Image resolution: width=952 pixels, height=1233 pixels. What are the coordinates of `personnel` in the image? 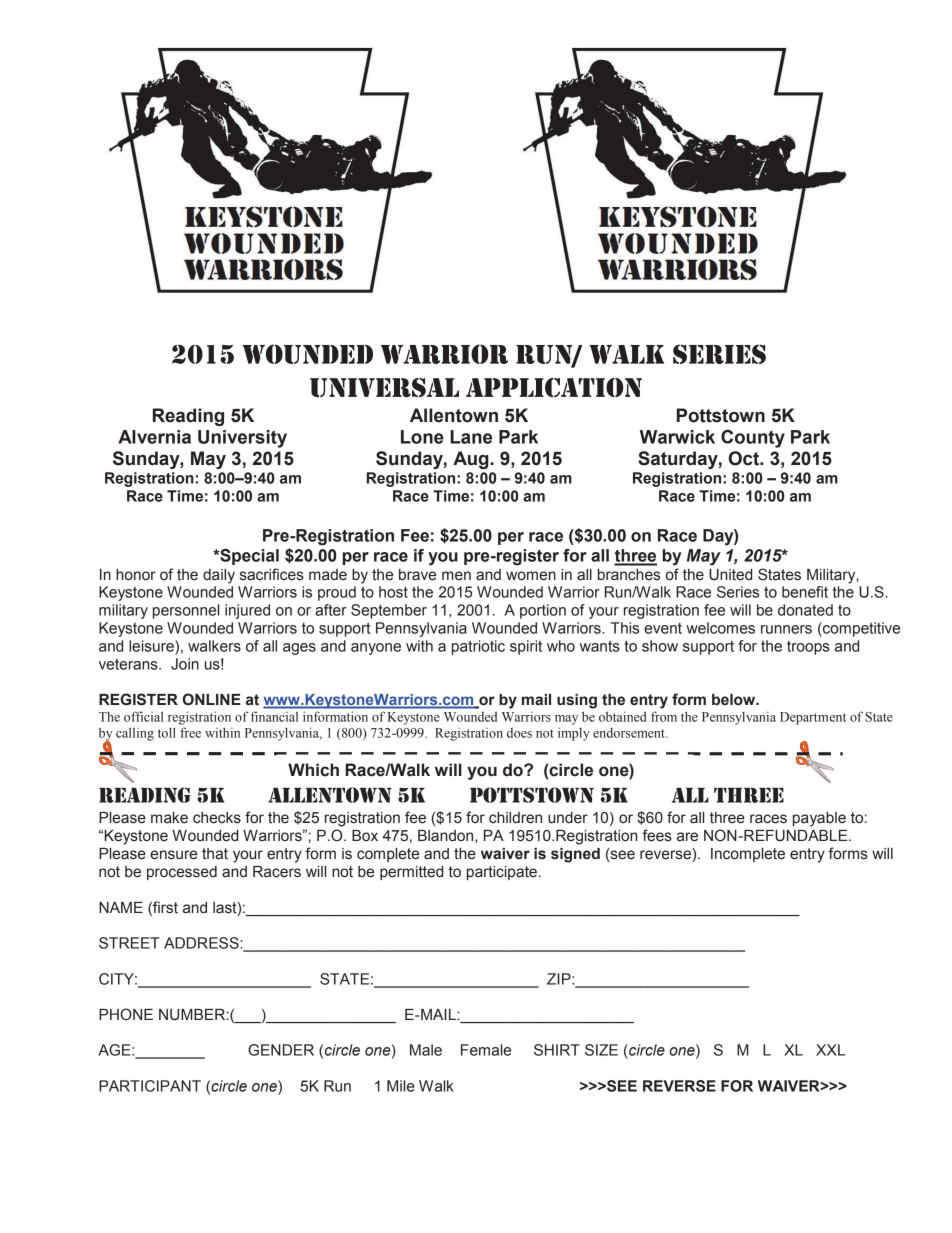 It's located at (186, 611).
